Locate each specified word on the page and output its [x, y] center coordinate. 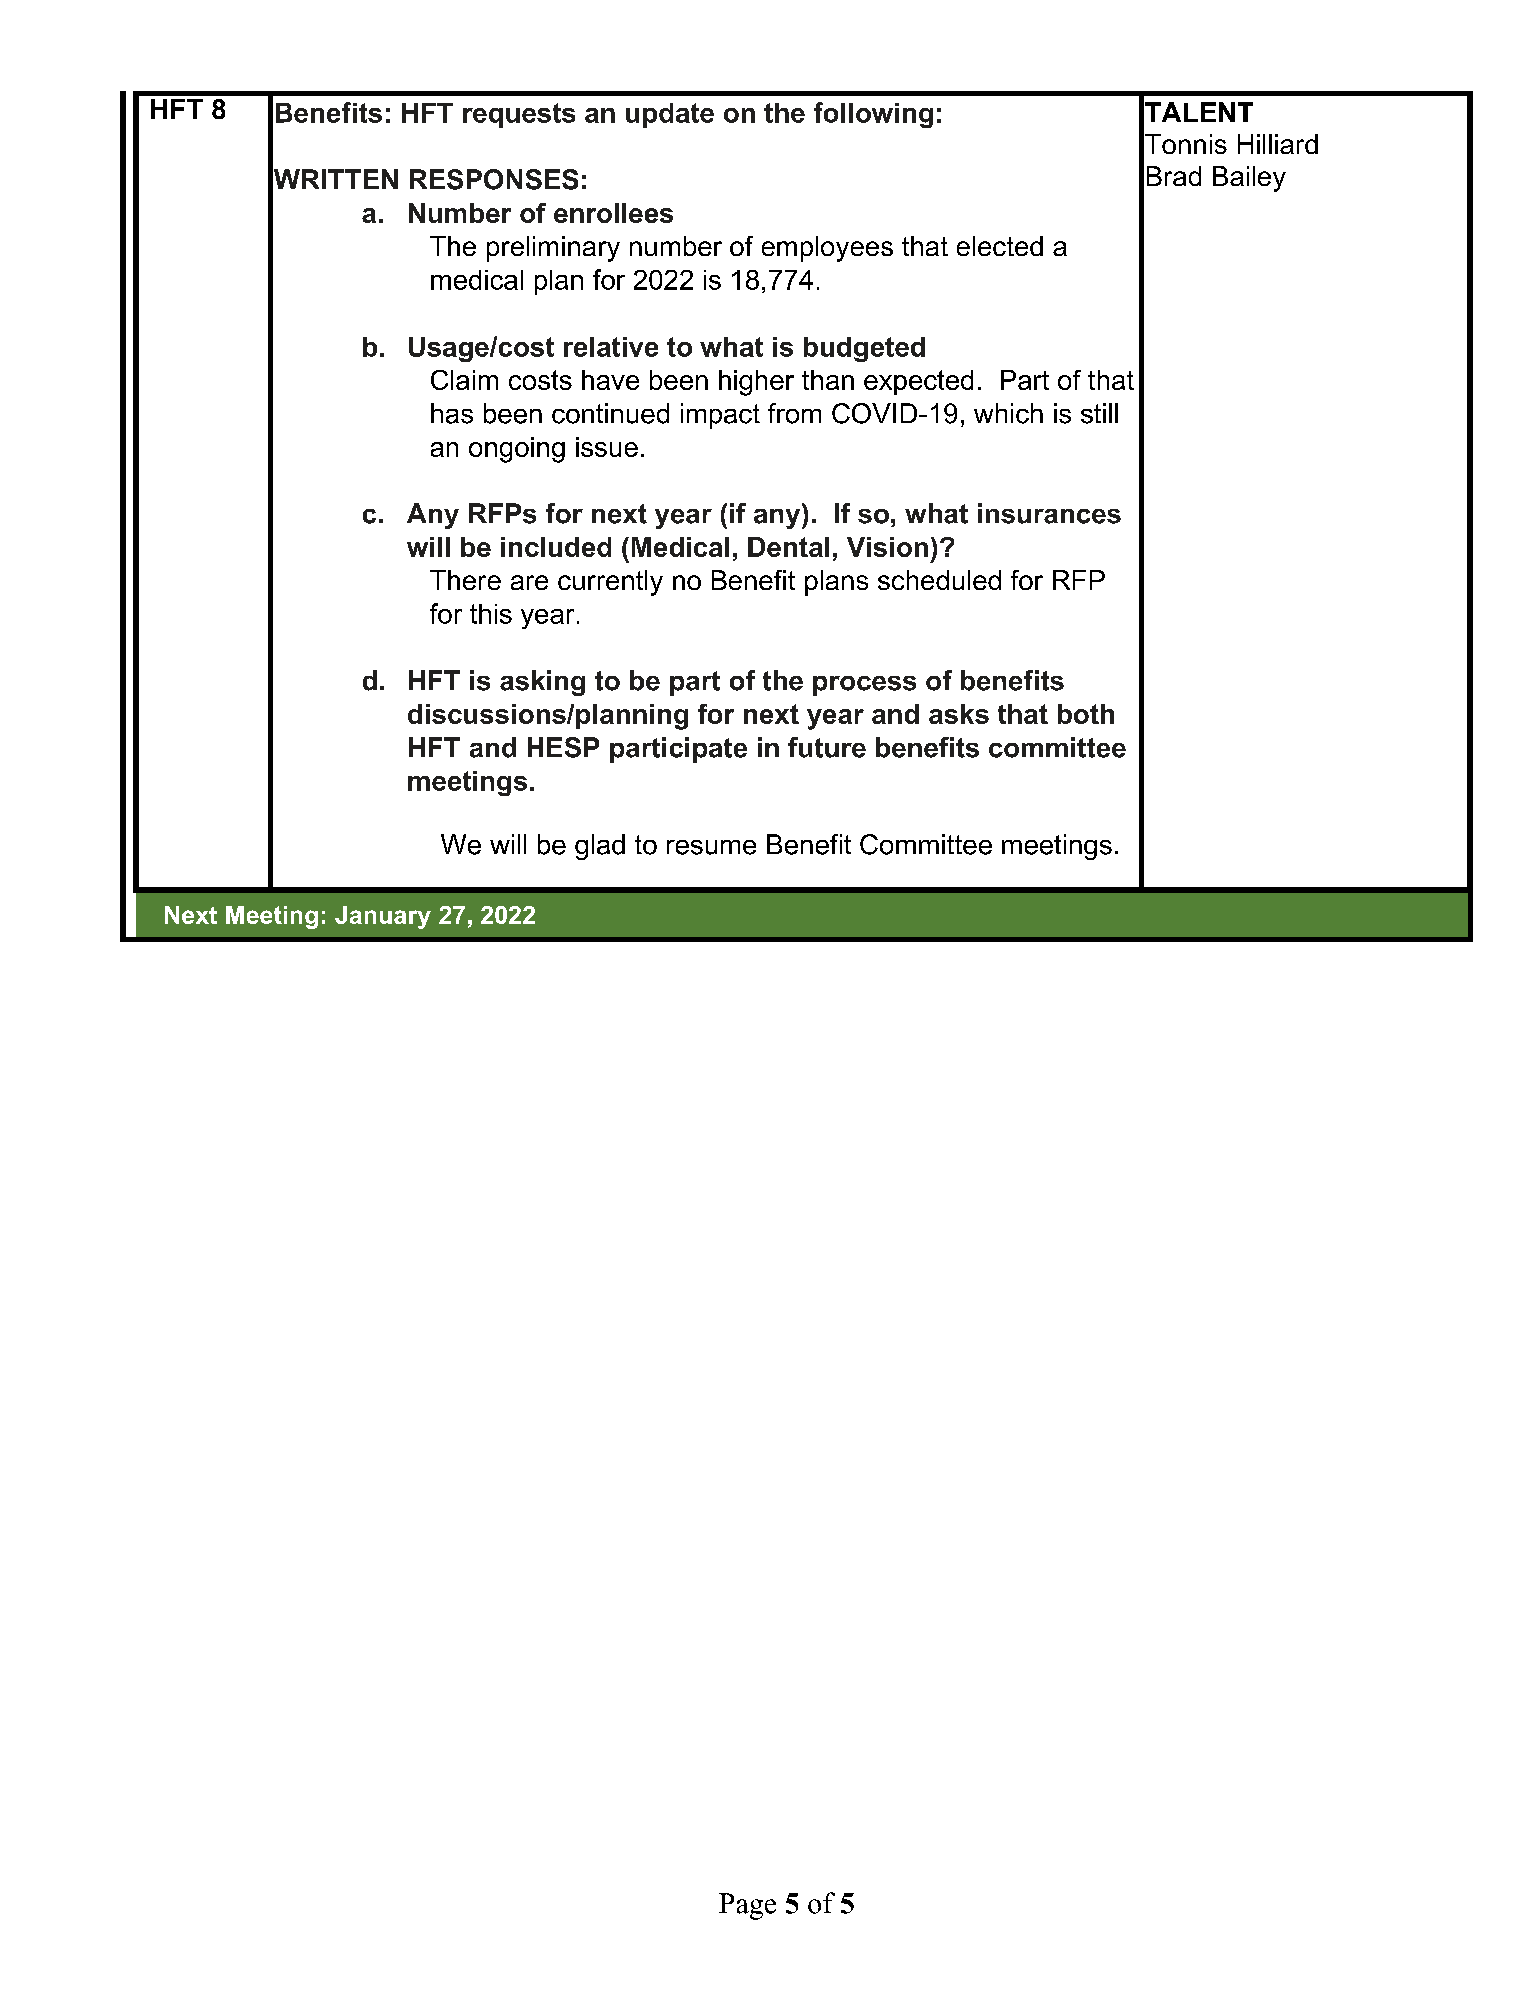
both [1086, 714]
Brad [1174, 176]
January [383, 917]
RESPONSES [494, 179]
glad [600, 847]
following [873, 115]
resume [711, 847]
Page [747, 1906]
